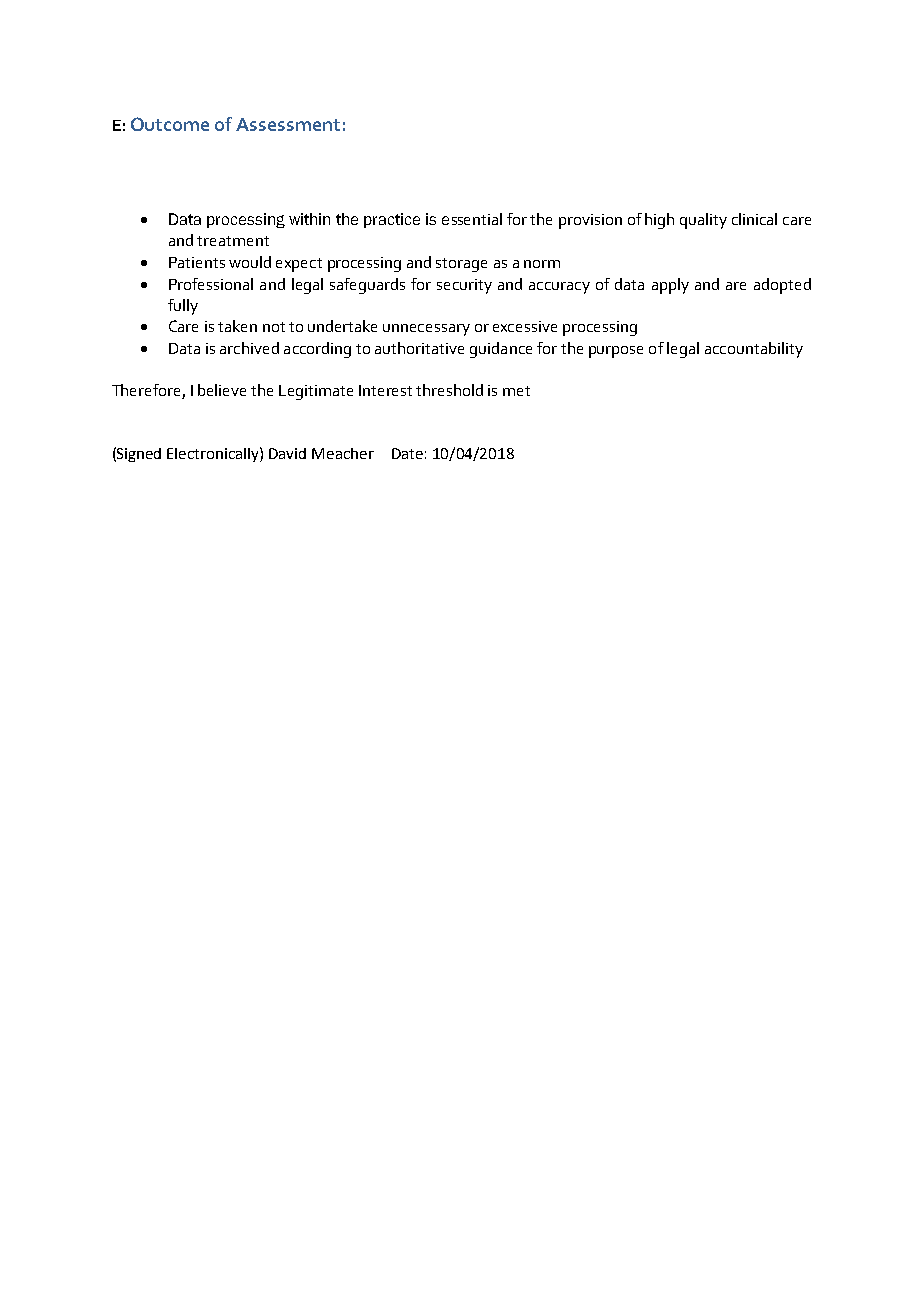  I want to click on David, so click(287, 453).
